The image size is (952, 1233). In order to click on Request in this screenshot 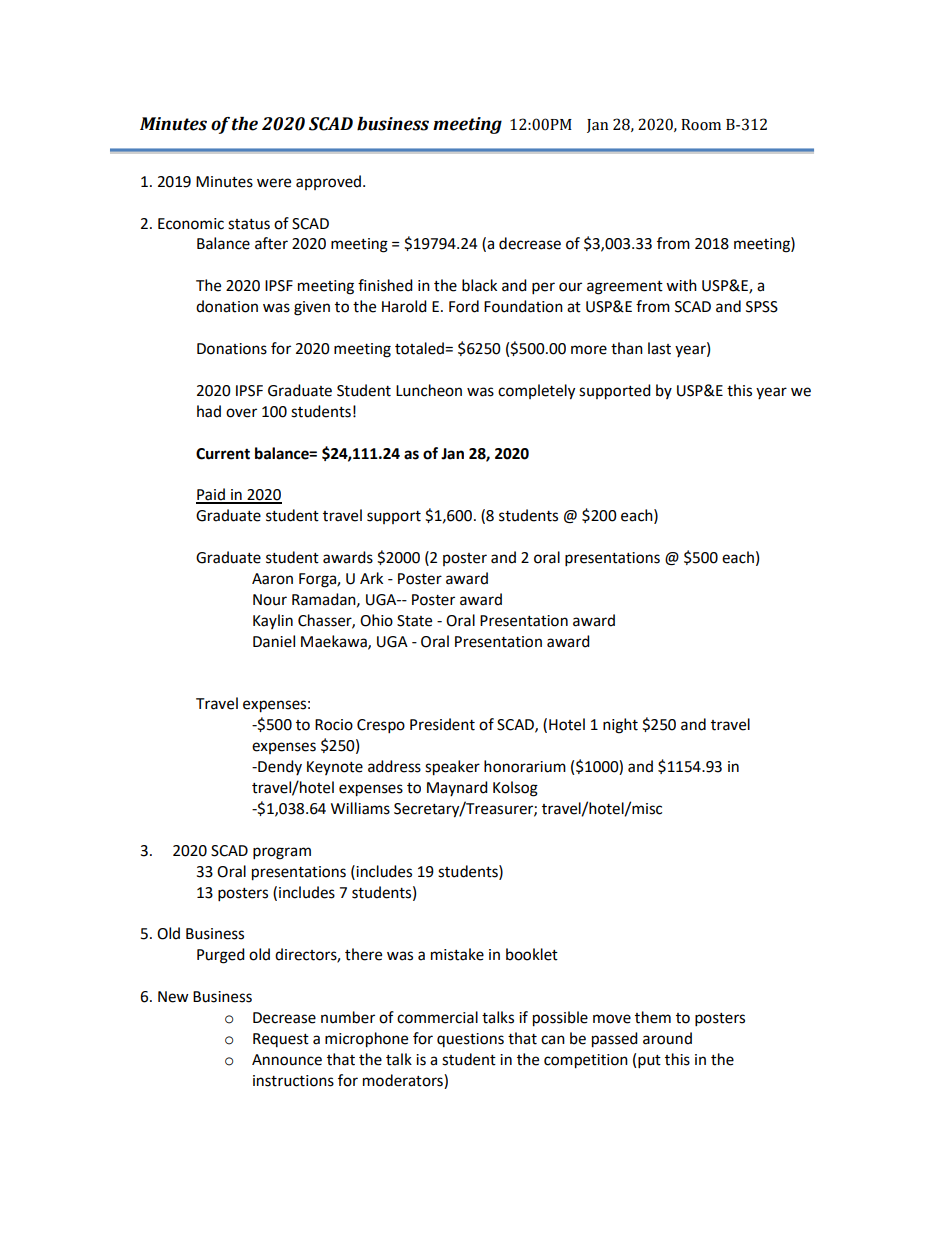, I will do `click(281, 1040)`.
